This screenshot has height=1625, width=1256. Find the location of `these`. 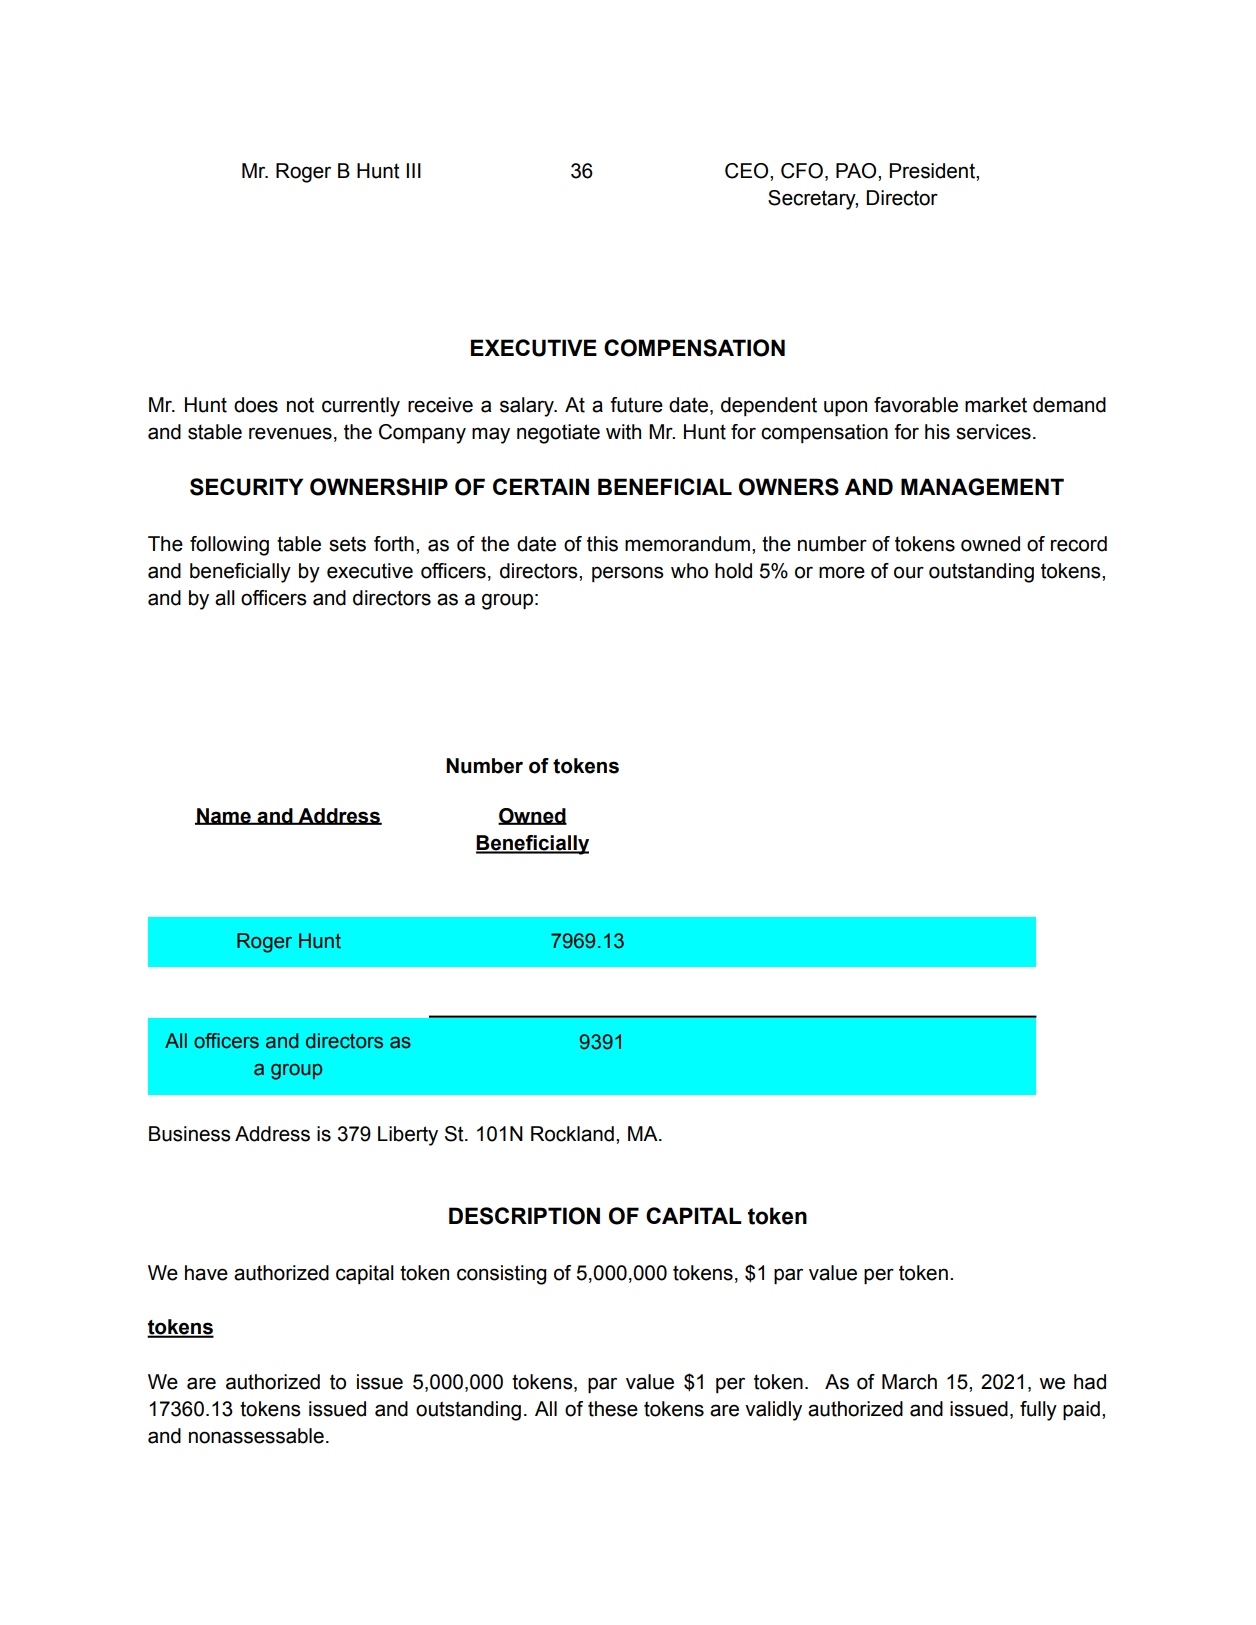

these is located at coordinates (613, 1409).
